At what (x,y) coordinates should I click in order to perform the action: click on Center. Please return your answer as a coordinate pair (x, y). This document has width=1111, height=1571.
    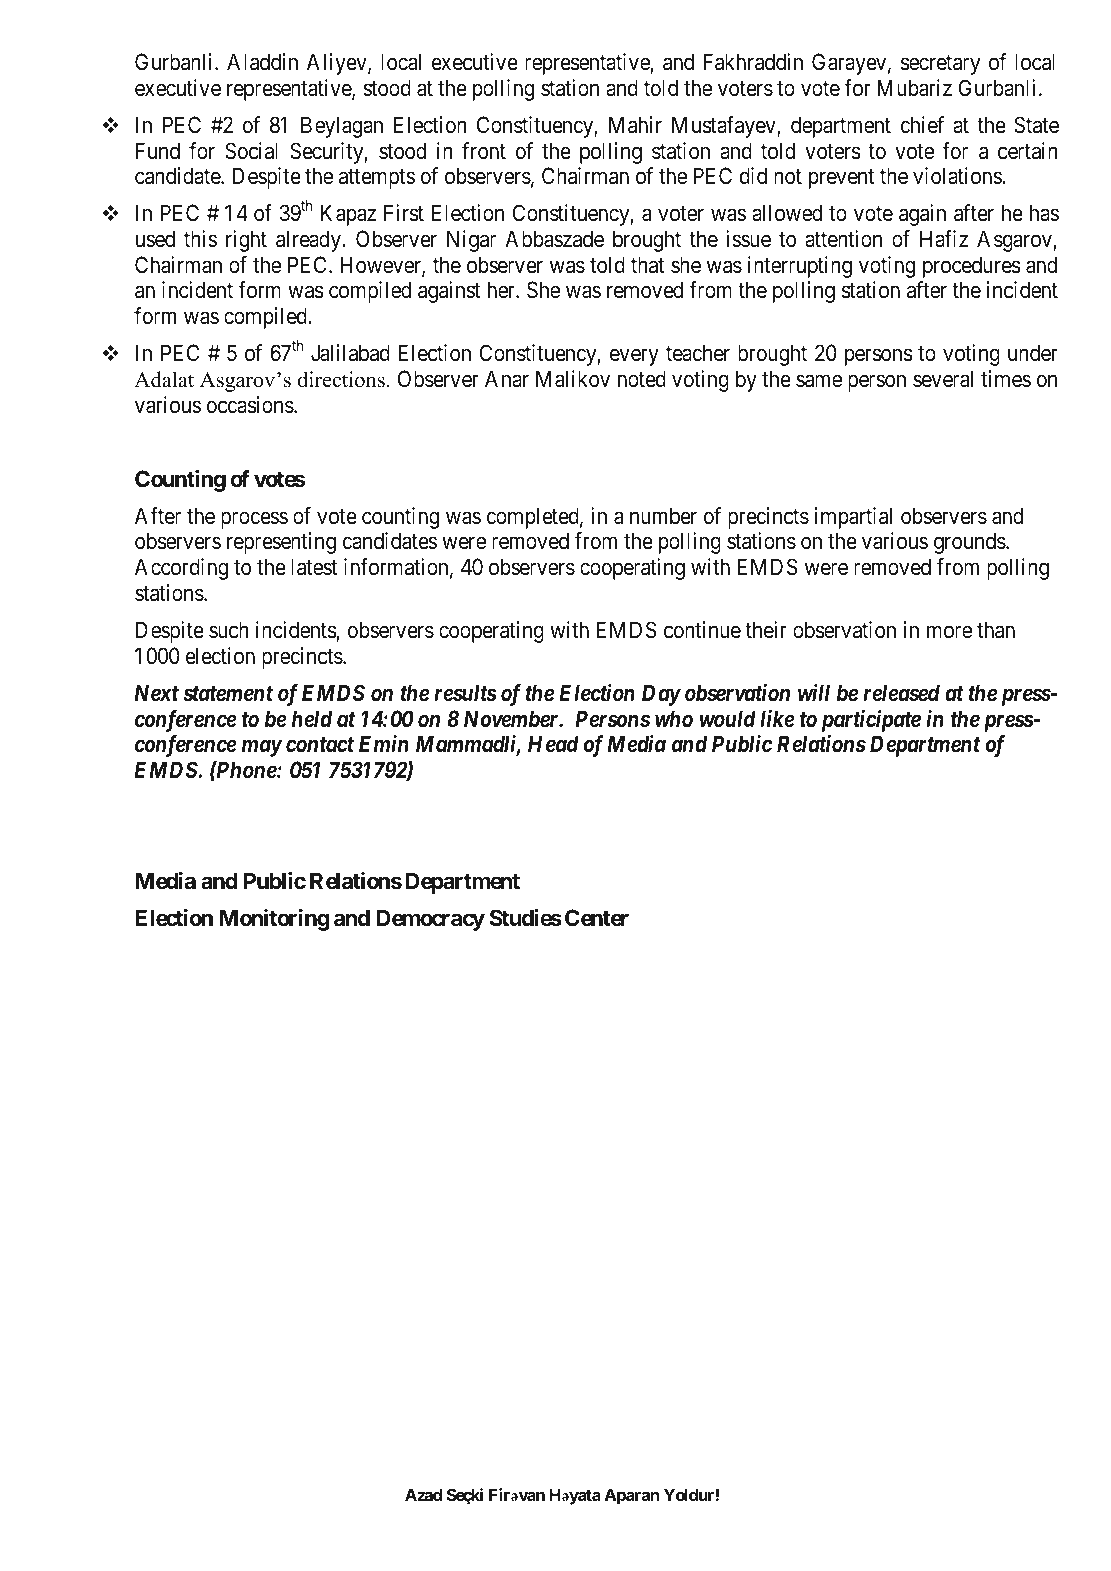
    Looking at the image, I should click on (597, 918).
